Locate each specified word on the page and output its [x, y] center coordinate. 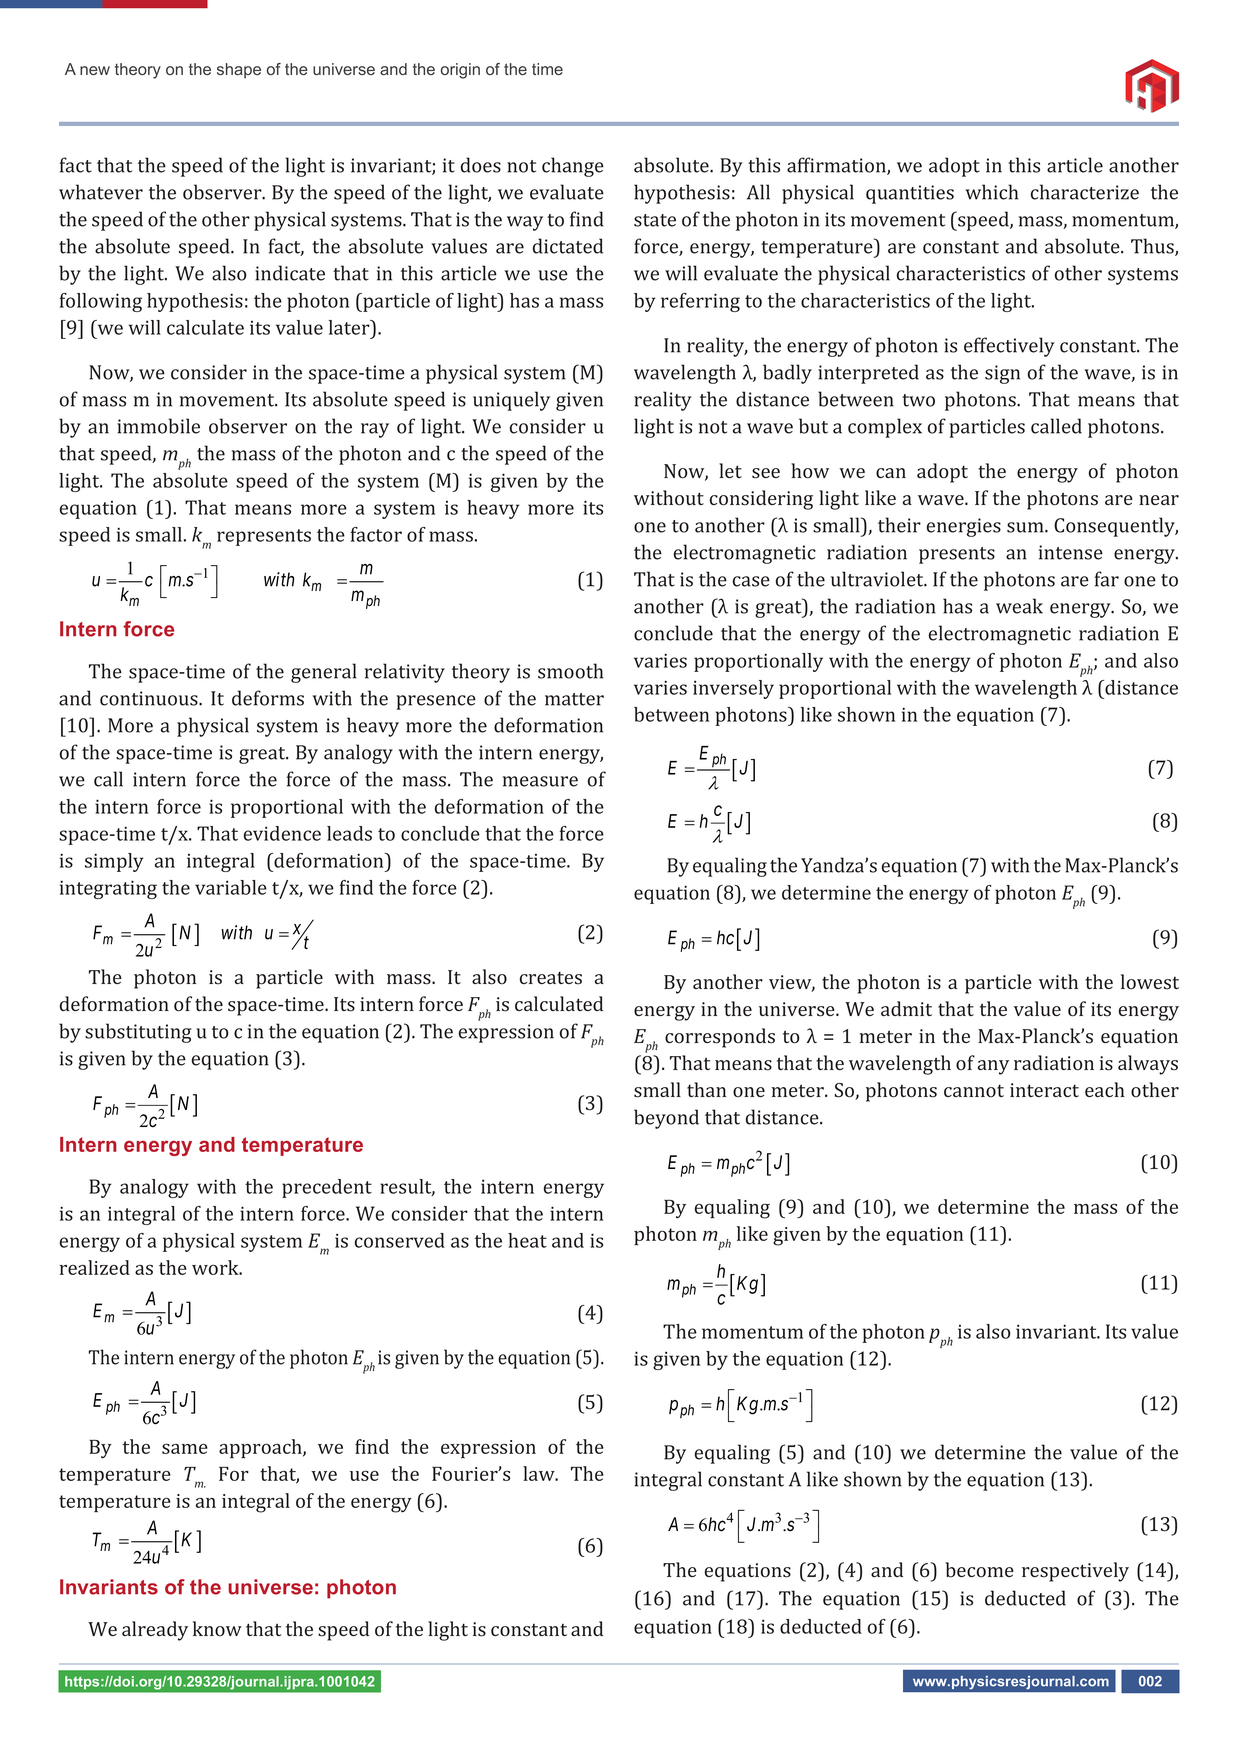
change [573, 167]
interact [1044, 1090]
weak [1019, 606]
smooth [570, 671]
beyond [666, 1119]
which [992, 192]
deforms [268, 698]
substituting [138, 1033]
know [217, 1629]
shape [239, 71]
